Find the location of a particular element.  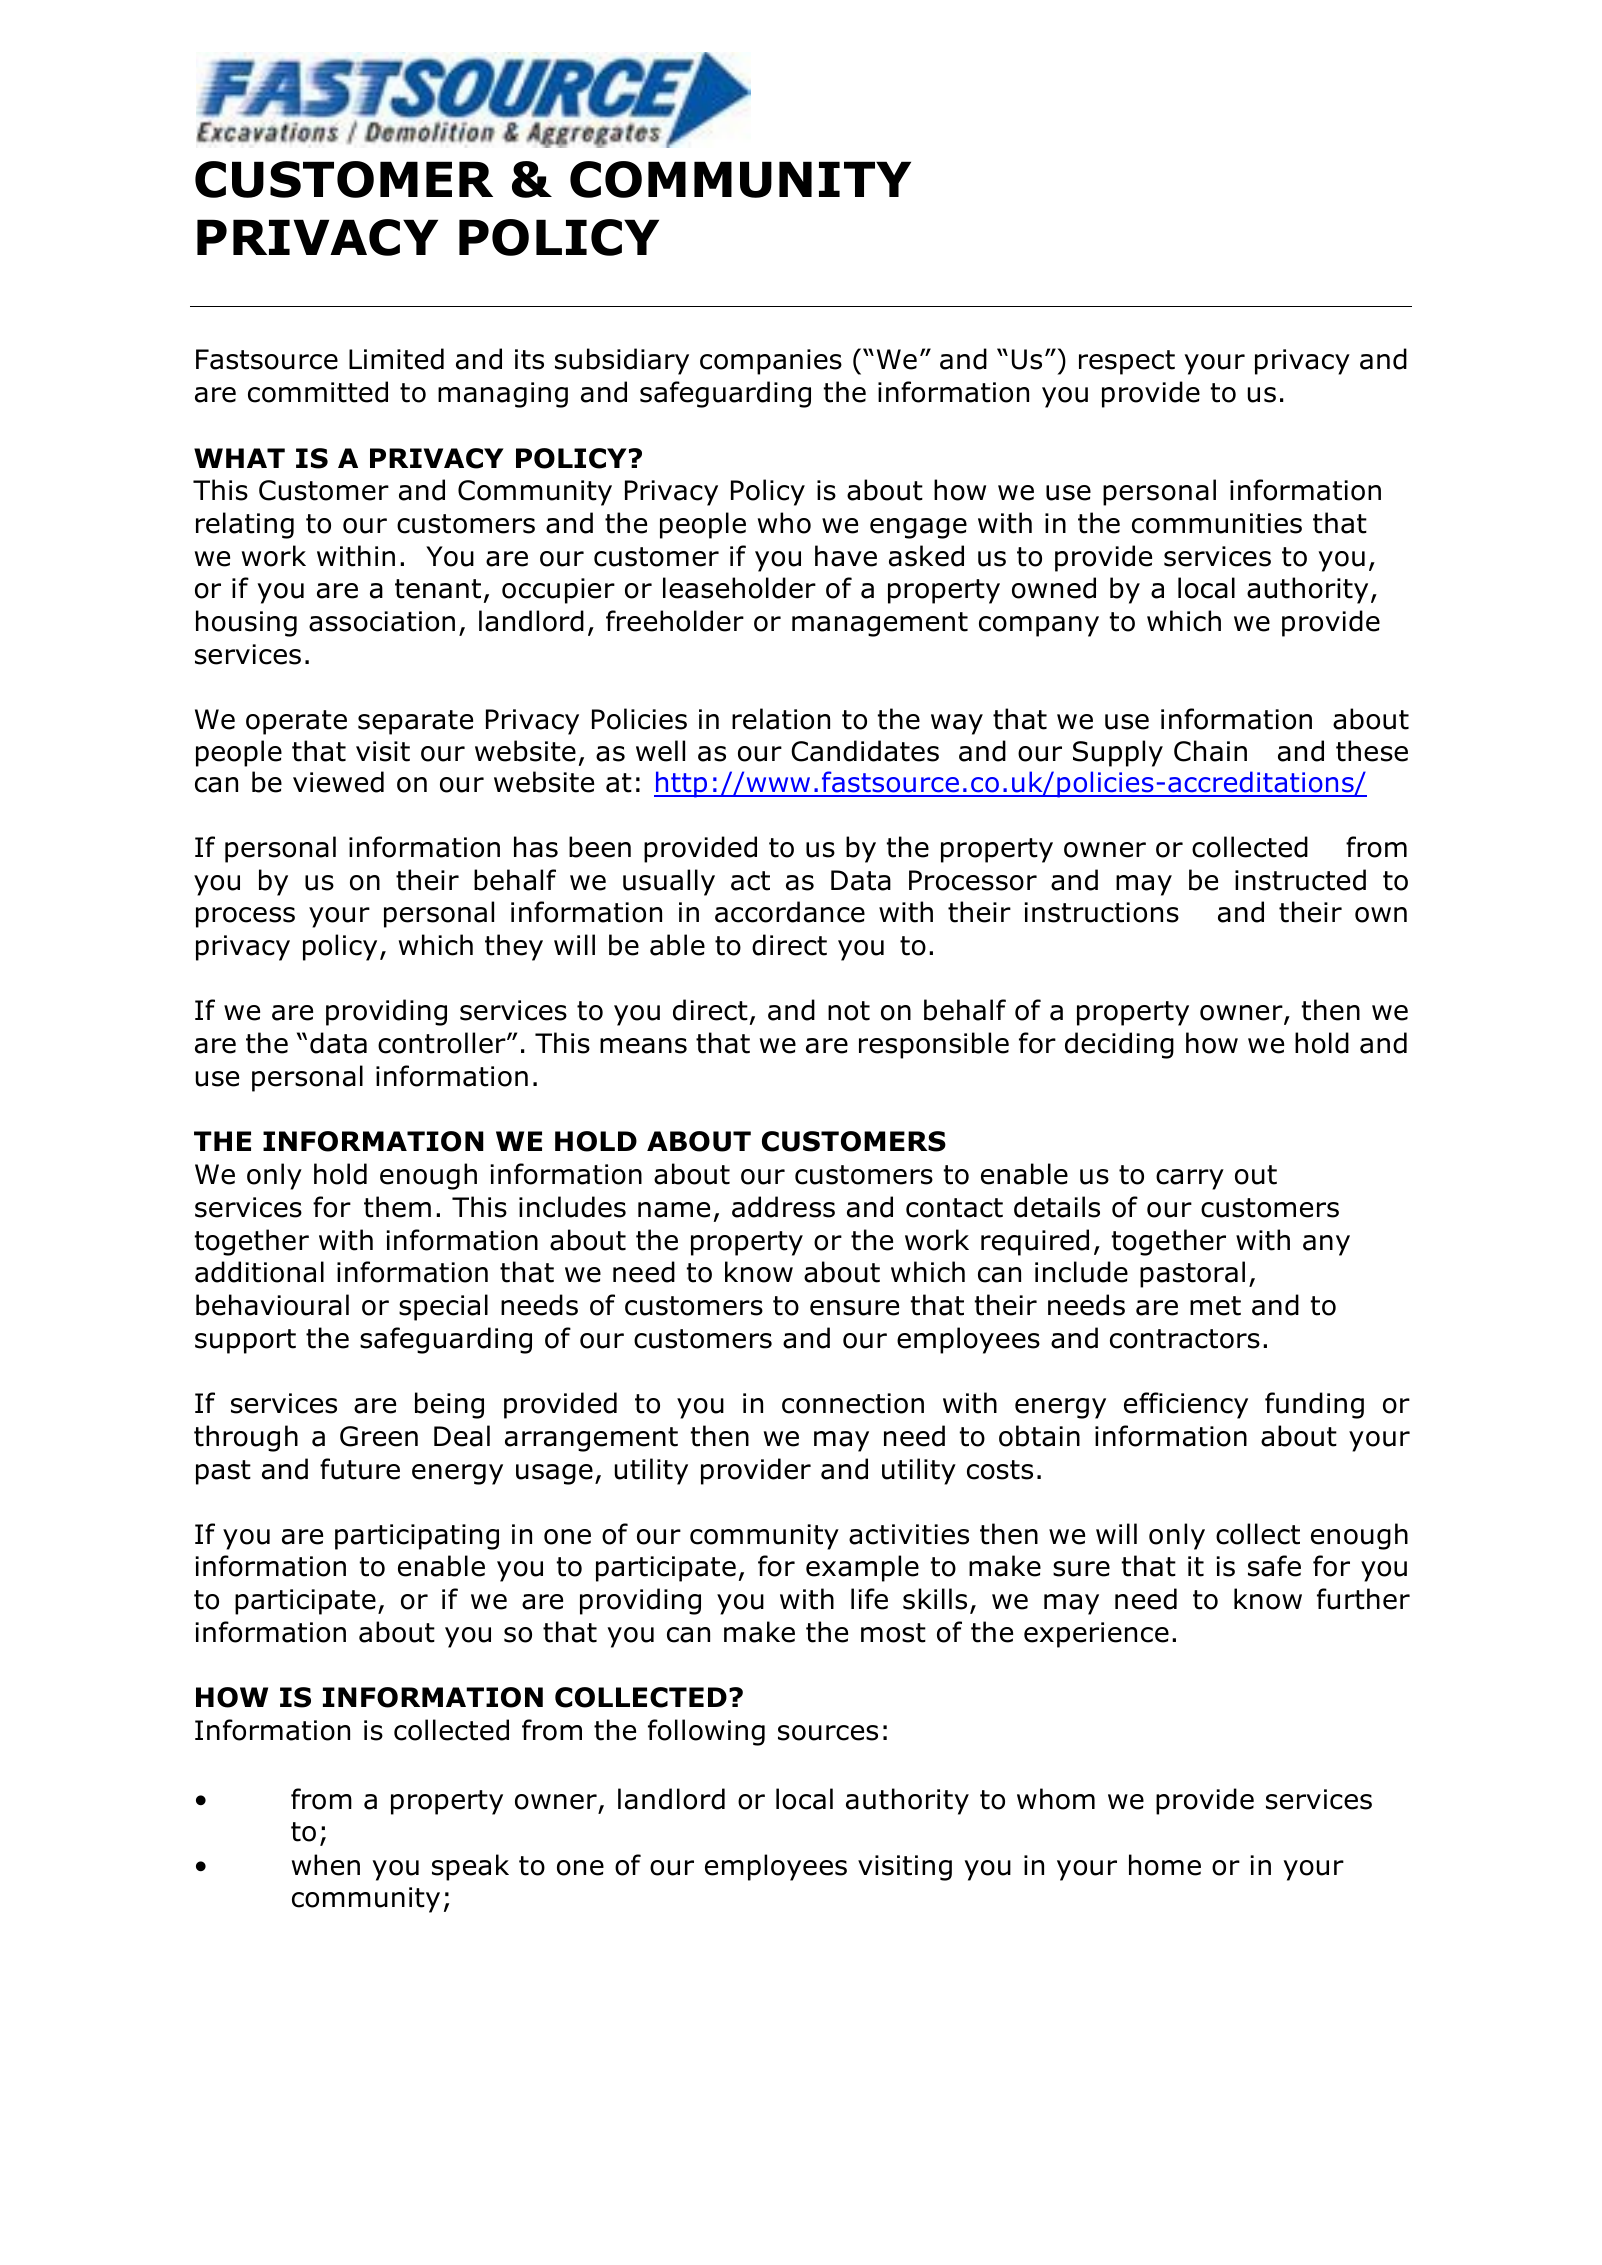

when is located at coordinates (326, 1865).
